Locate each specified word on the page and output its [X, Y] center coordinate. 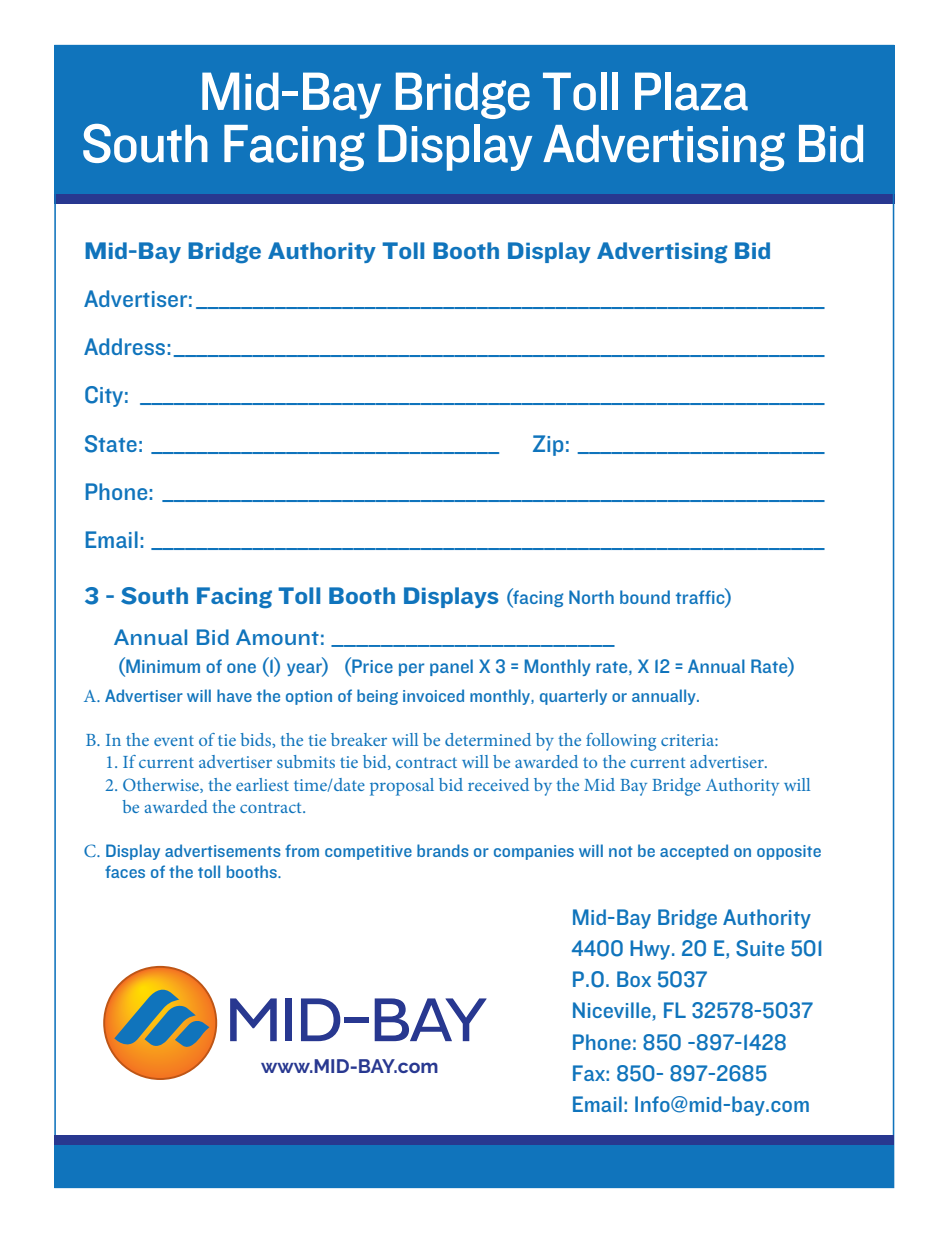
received [498, 784]
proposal [402, 787]
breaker [359, 739]
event [174, 740]
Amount [277, 637]
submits [306, 761]
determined [488, 739]
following [621, 742]
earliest [262, 784]
